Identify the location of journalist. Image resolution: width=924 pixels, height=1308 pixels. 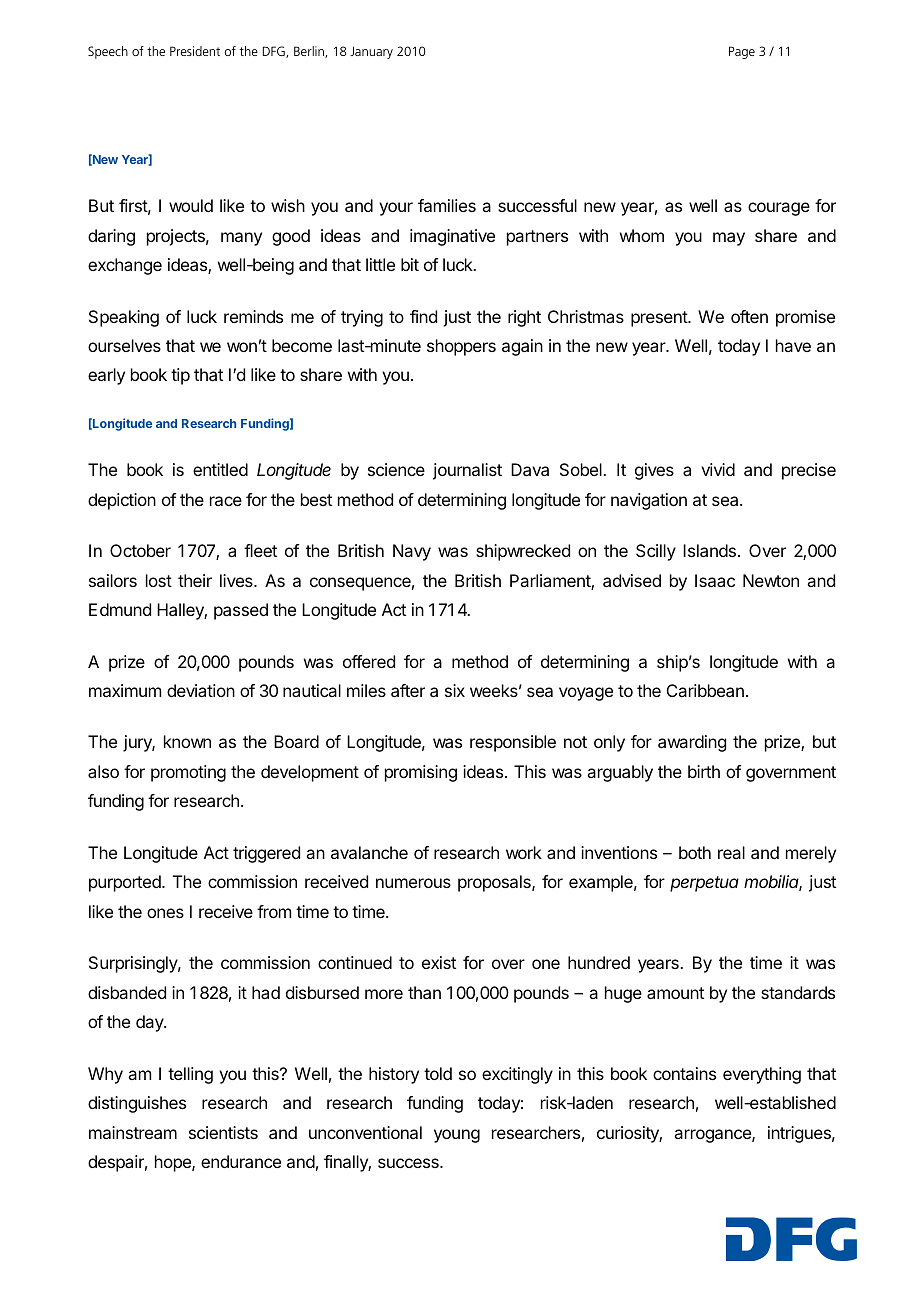
(467, 471).
